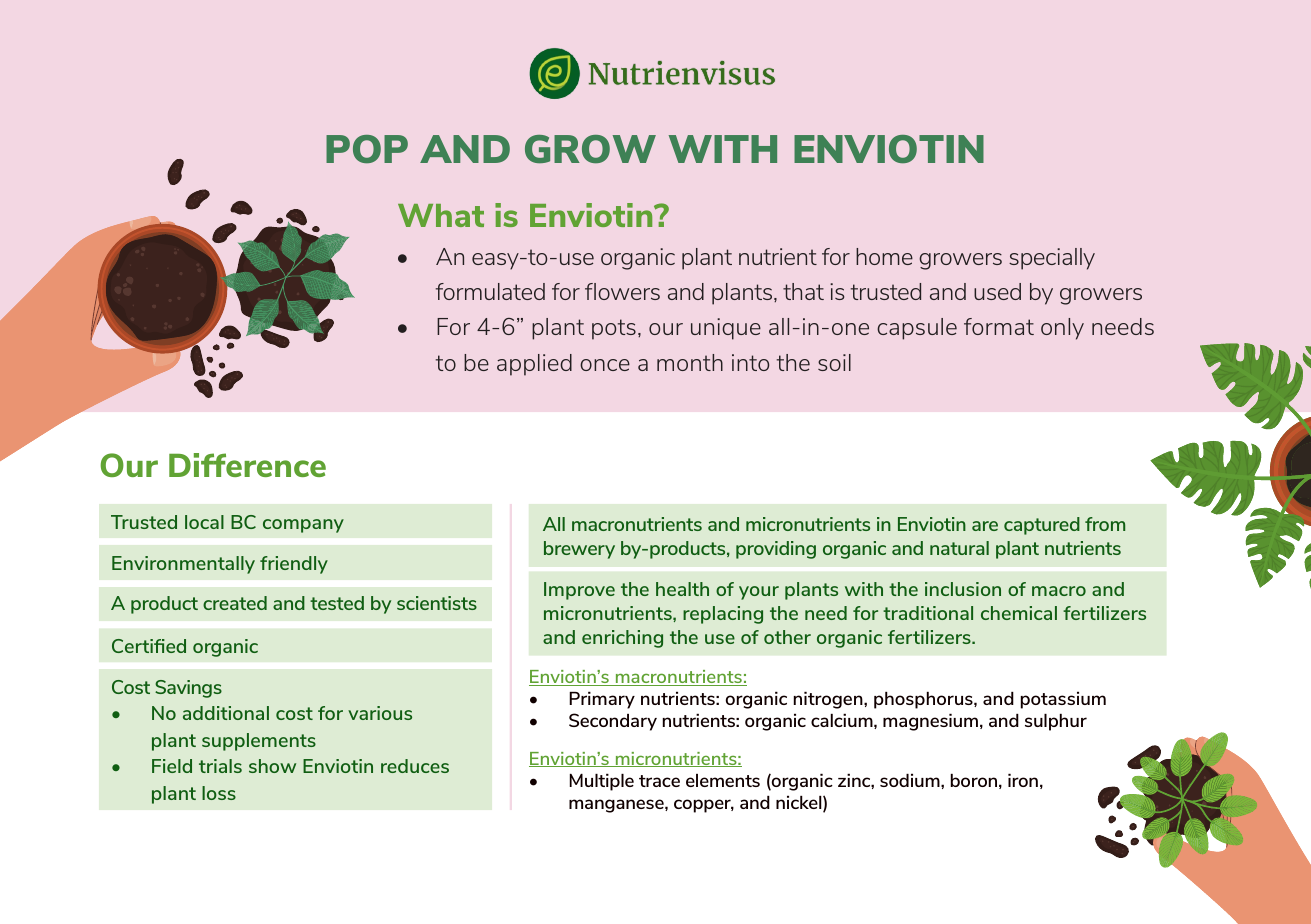 The height and width of the image is (924, 1311). I want to click on once, so click(605, 365).
